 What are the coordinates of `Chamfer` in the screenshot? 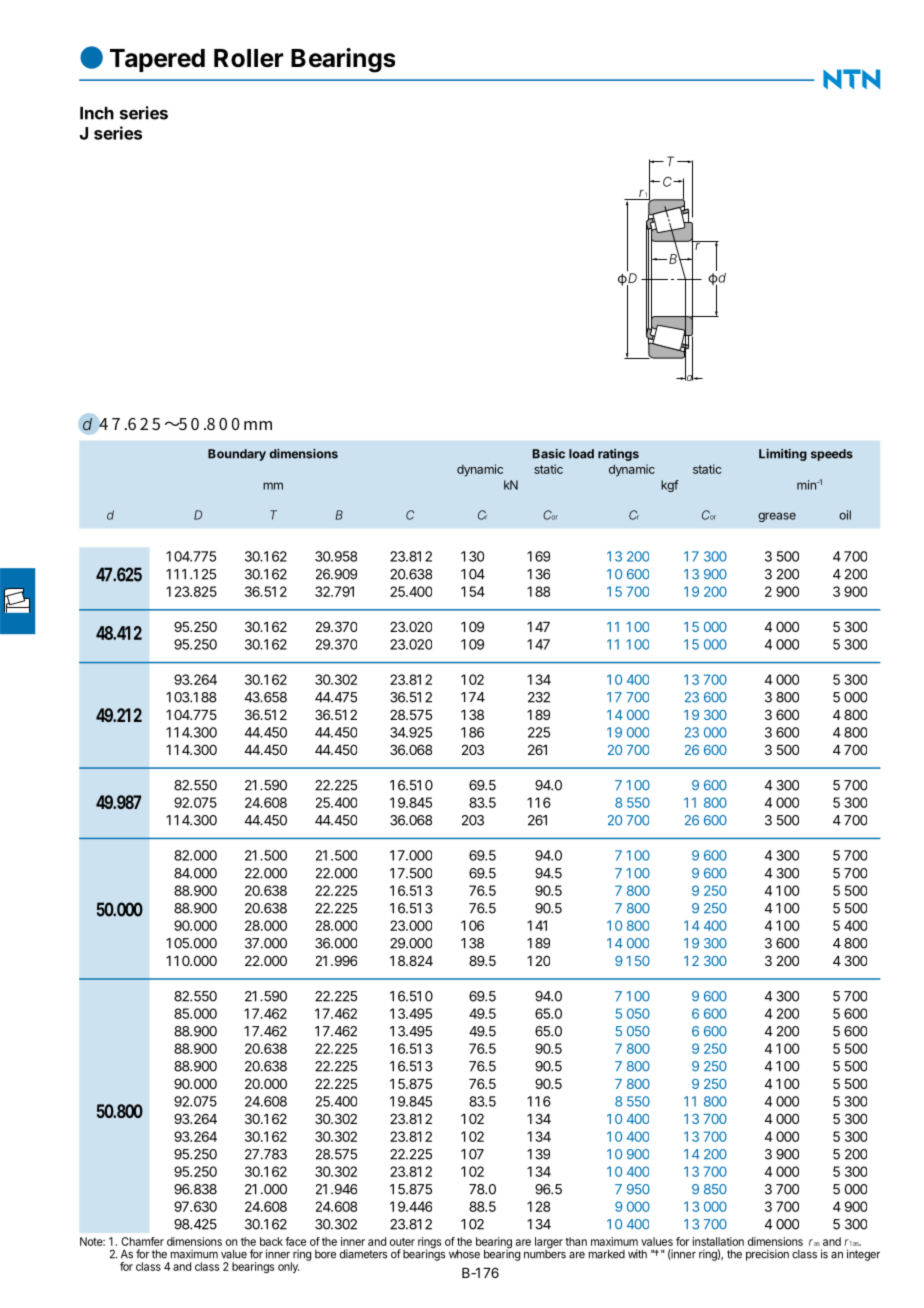 It's located at (142, 1241).
